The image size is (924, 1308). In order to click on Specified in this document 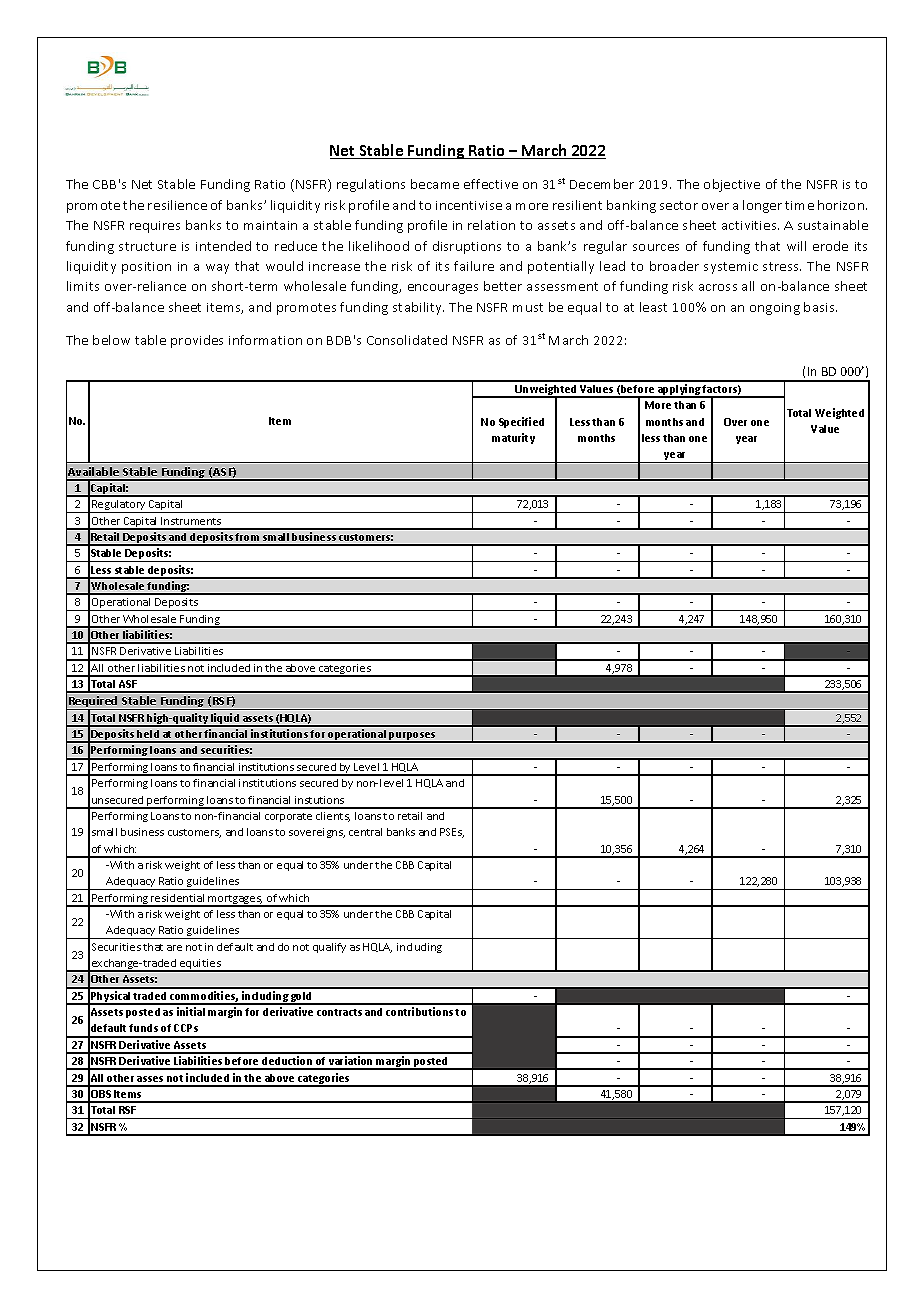, I will do `click(521, 422)`.
